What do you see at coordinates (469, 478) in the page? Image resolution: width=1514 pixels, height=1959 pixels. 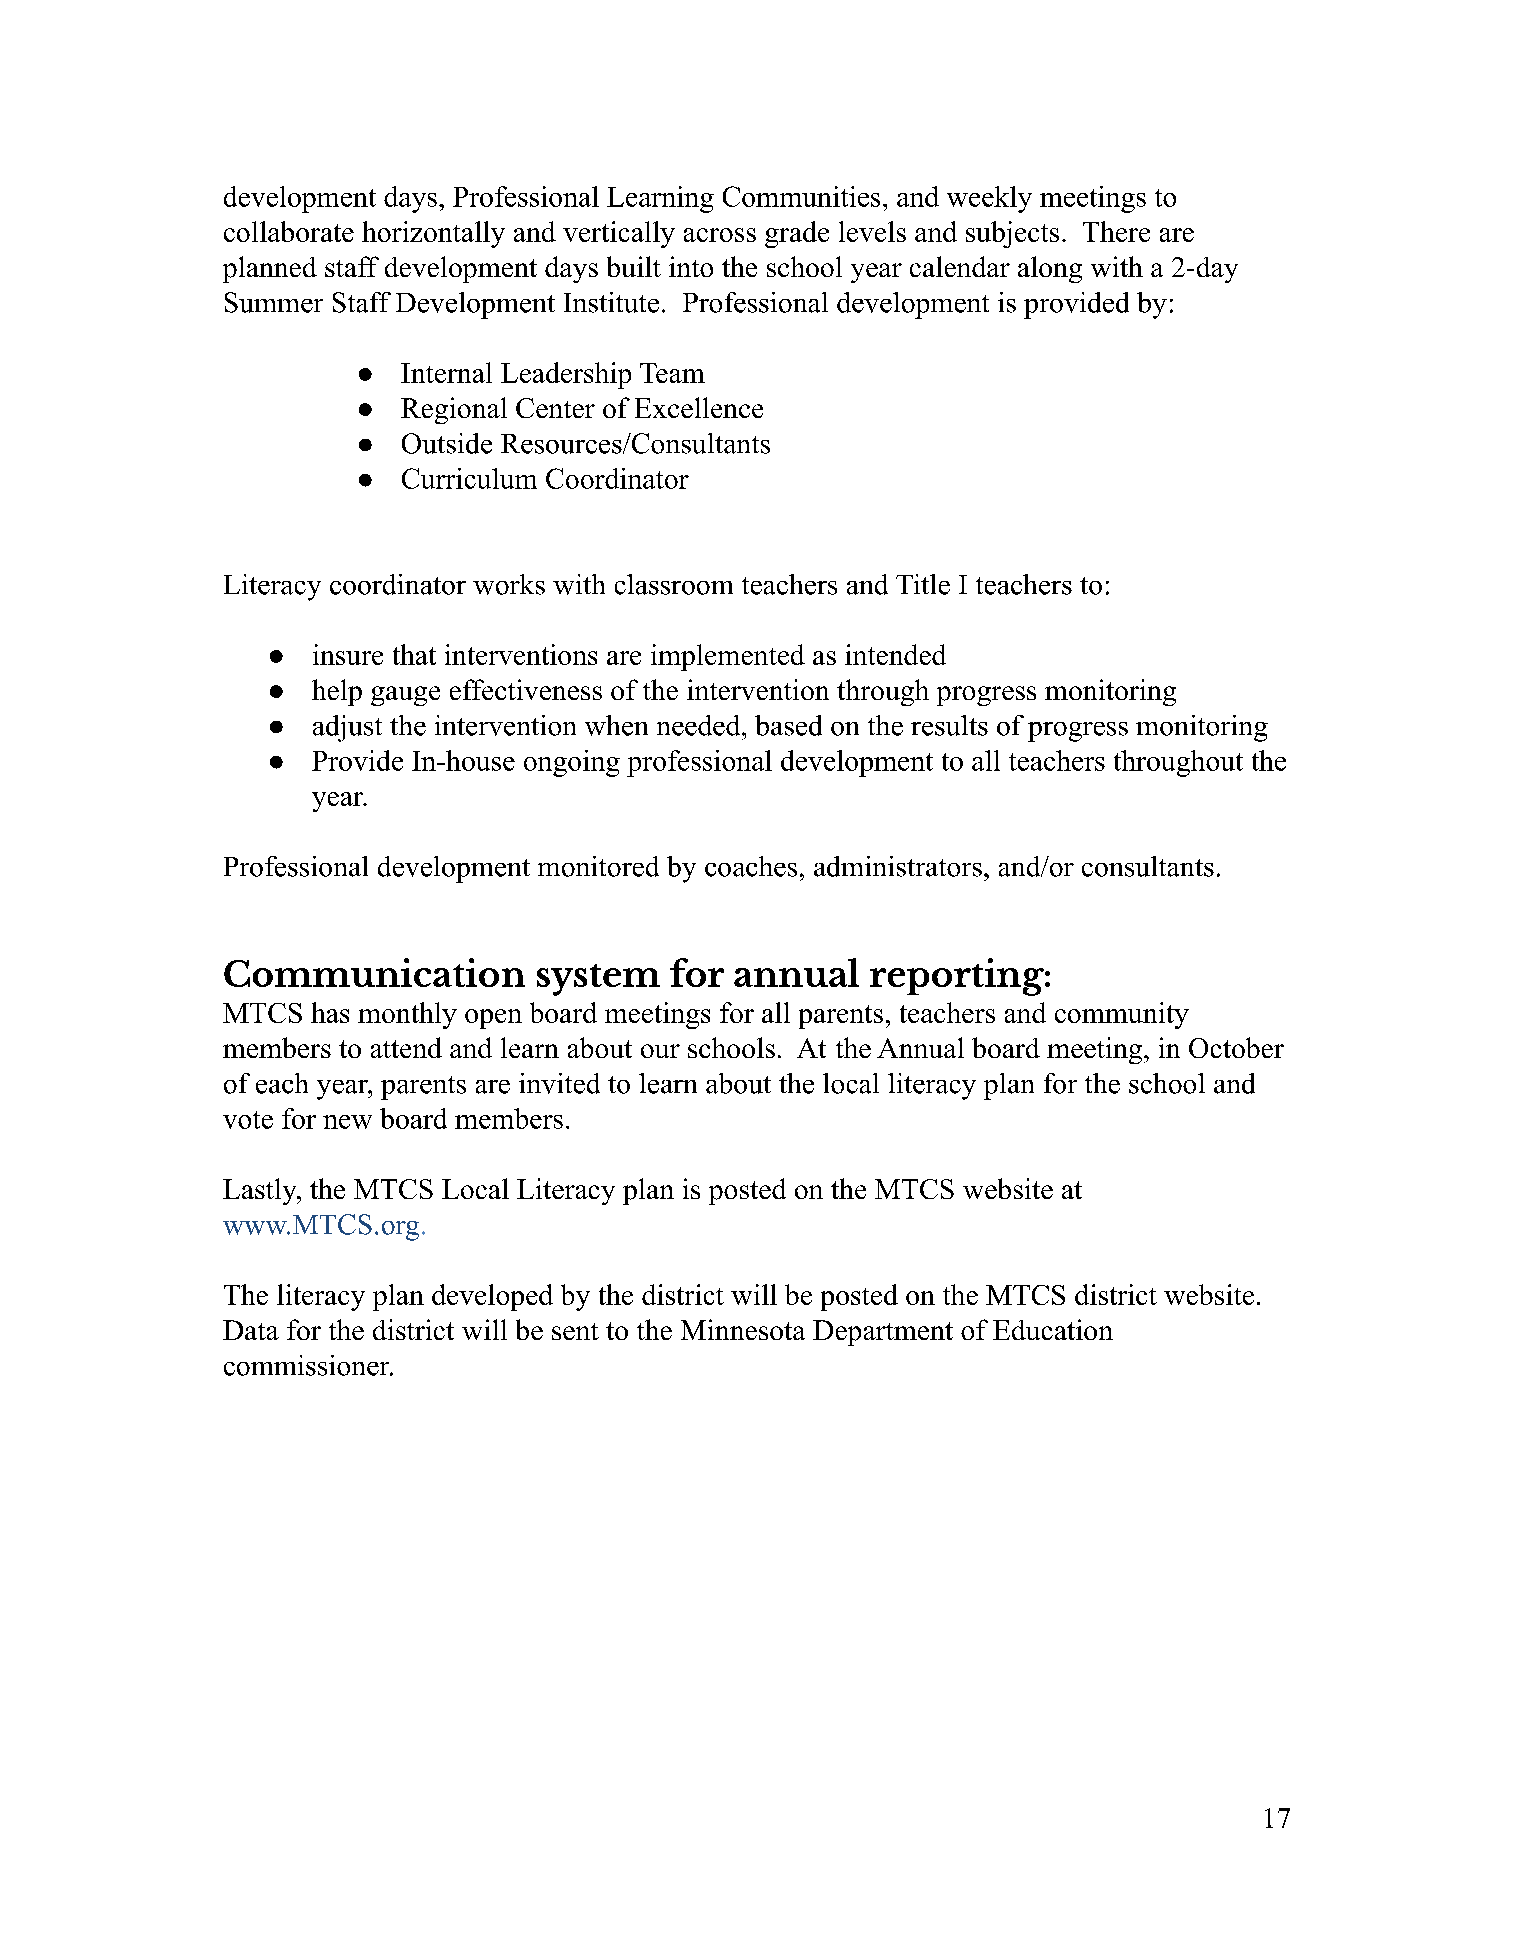 I see `Curriculum` at bounding box center [469, 478].
